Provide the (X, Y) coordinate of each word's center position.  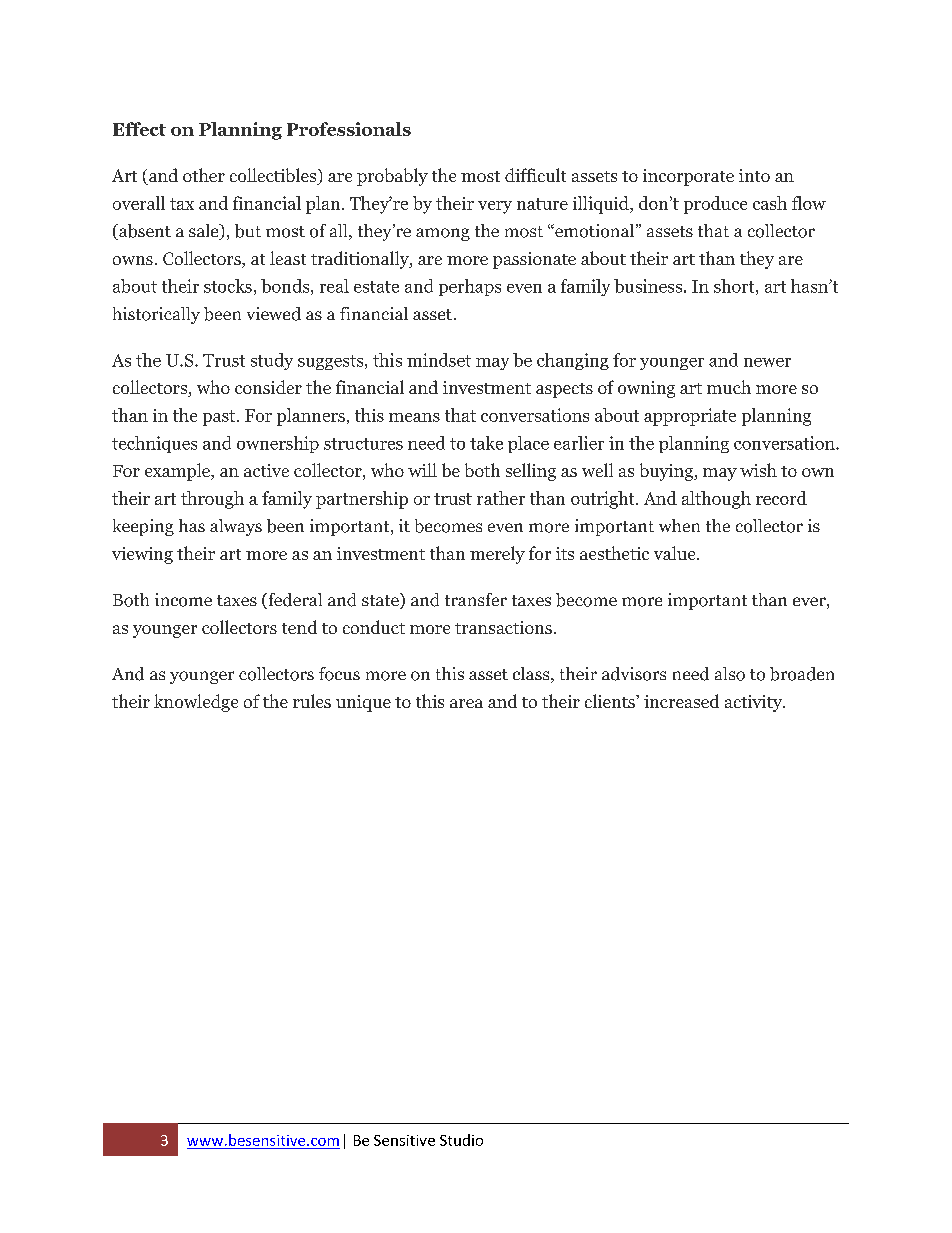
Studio (461, 1140)
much (729, 387)
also (730, 674)
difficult (535, 175)
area (466, 703)
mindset (439, 360)
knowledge (196, 703)
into (754, 175)
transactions (503, 627)
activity (754, 703)
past (220, 418)
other (204, 175)
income (183, 600)
